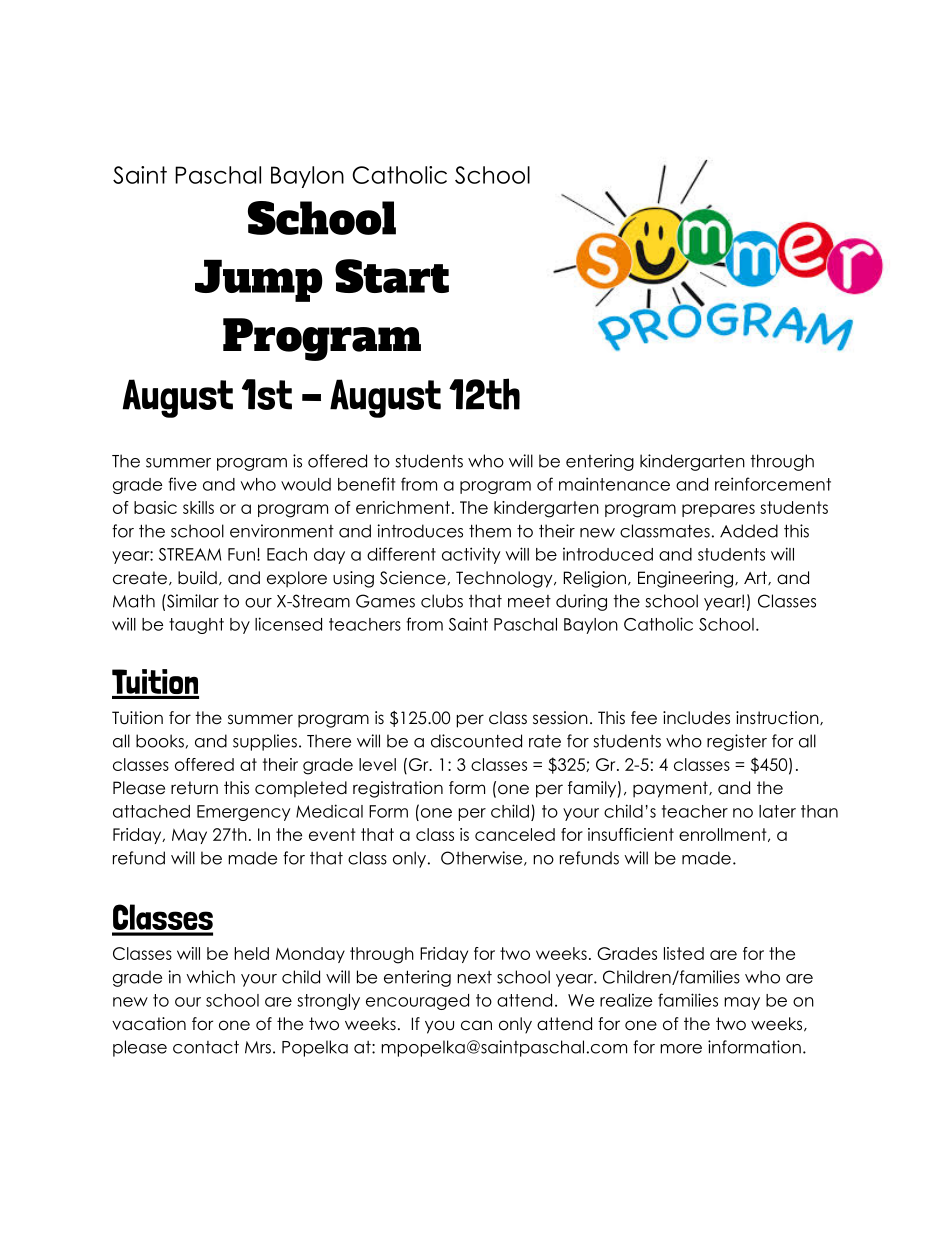  Describe the element at coordinates (259, 280) in the screenshot. I see `Jump` at that location.
